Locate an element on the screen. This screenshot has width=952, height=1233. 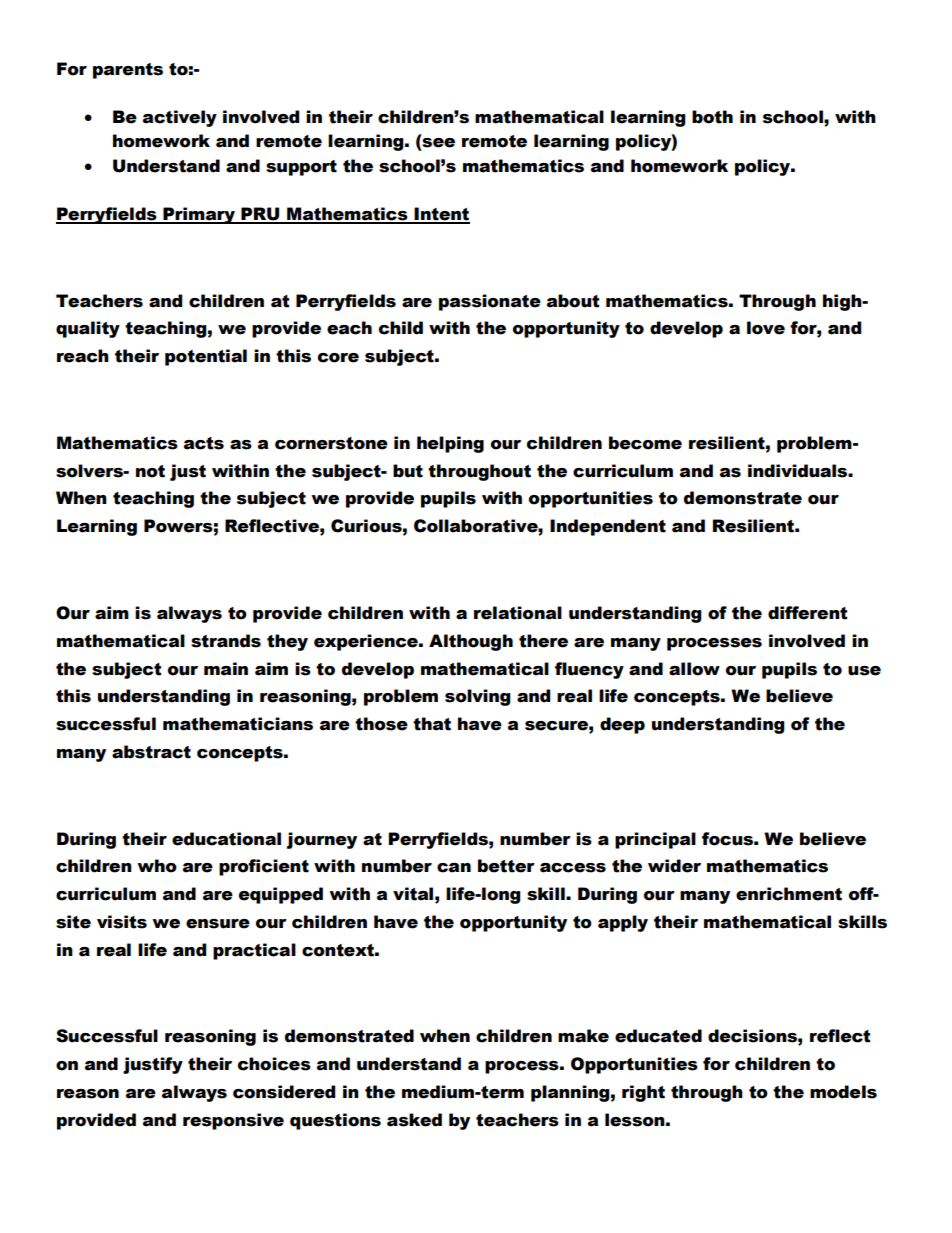
that is located at coordinates (432, 724).
